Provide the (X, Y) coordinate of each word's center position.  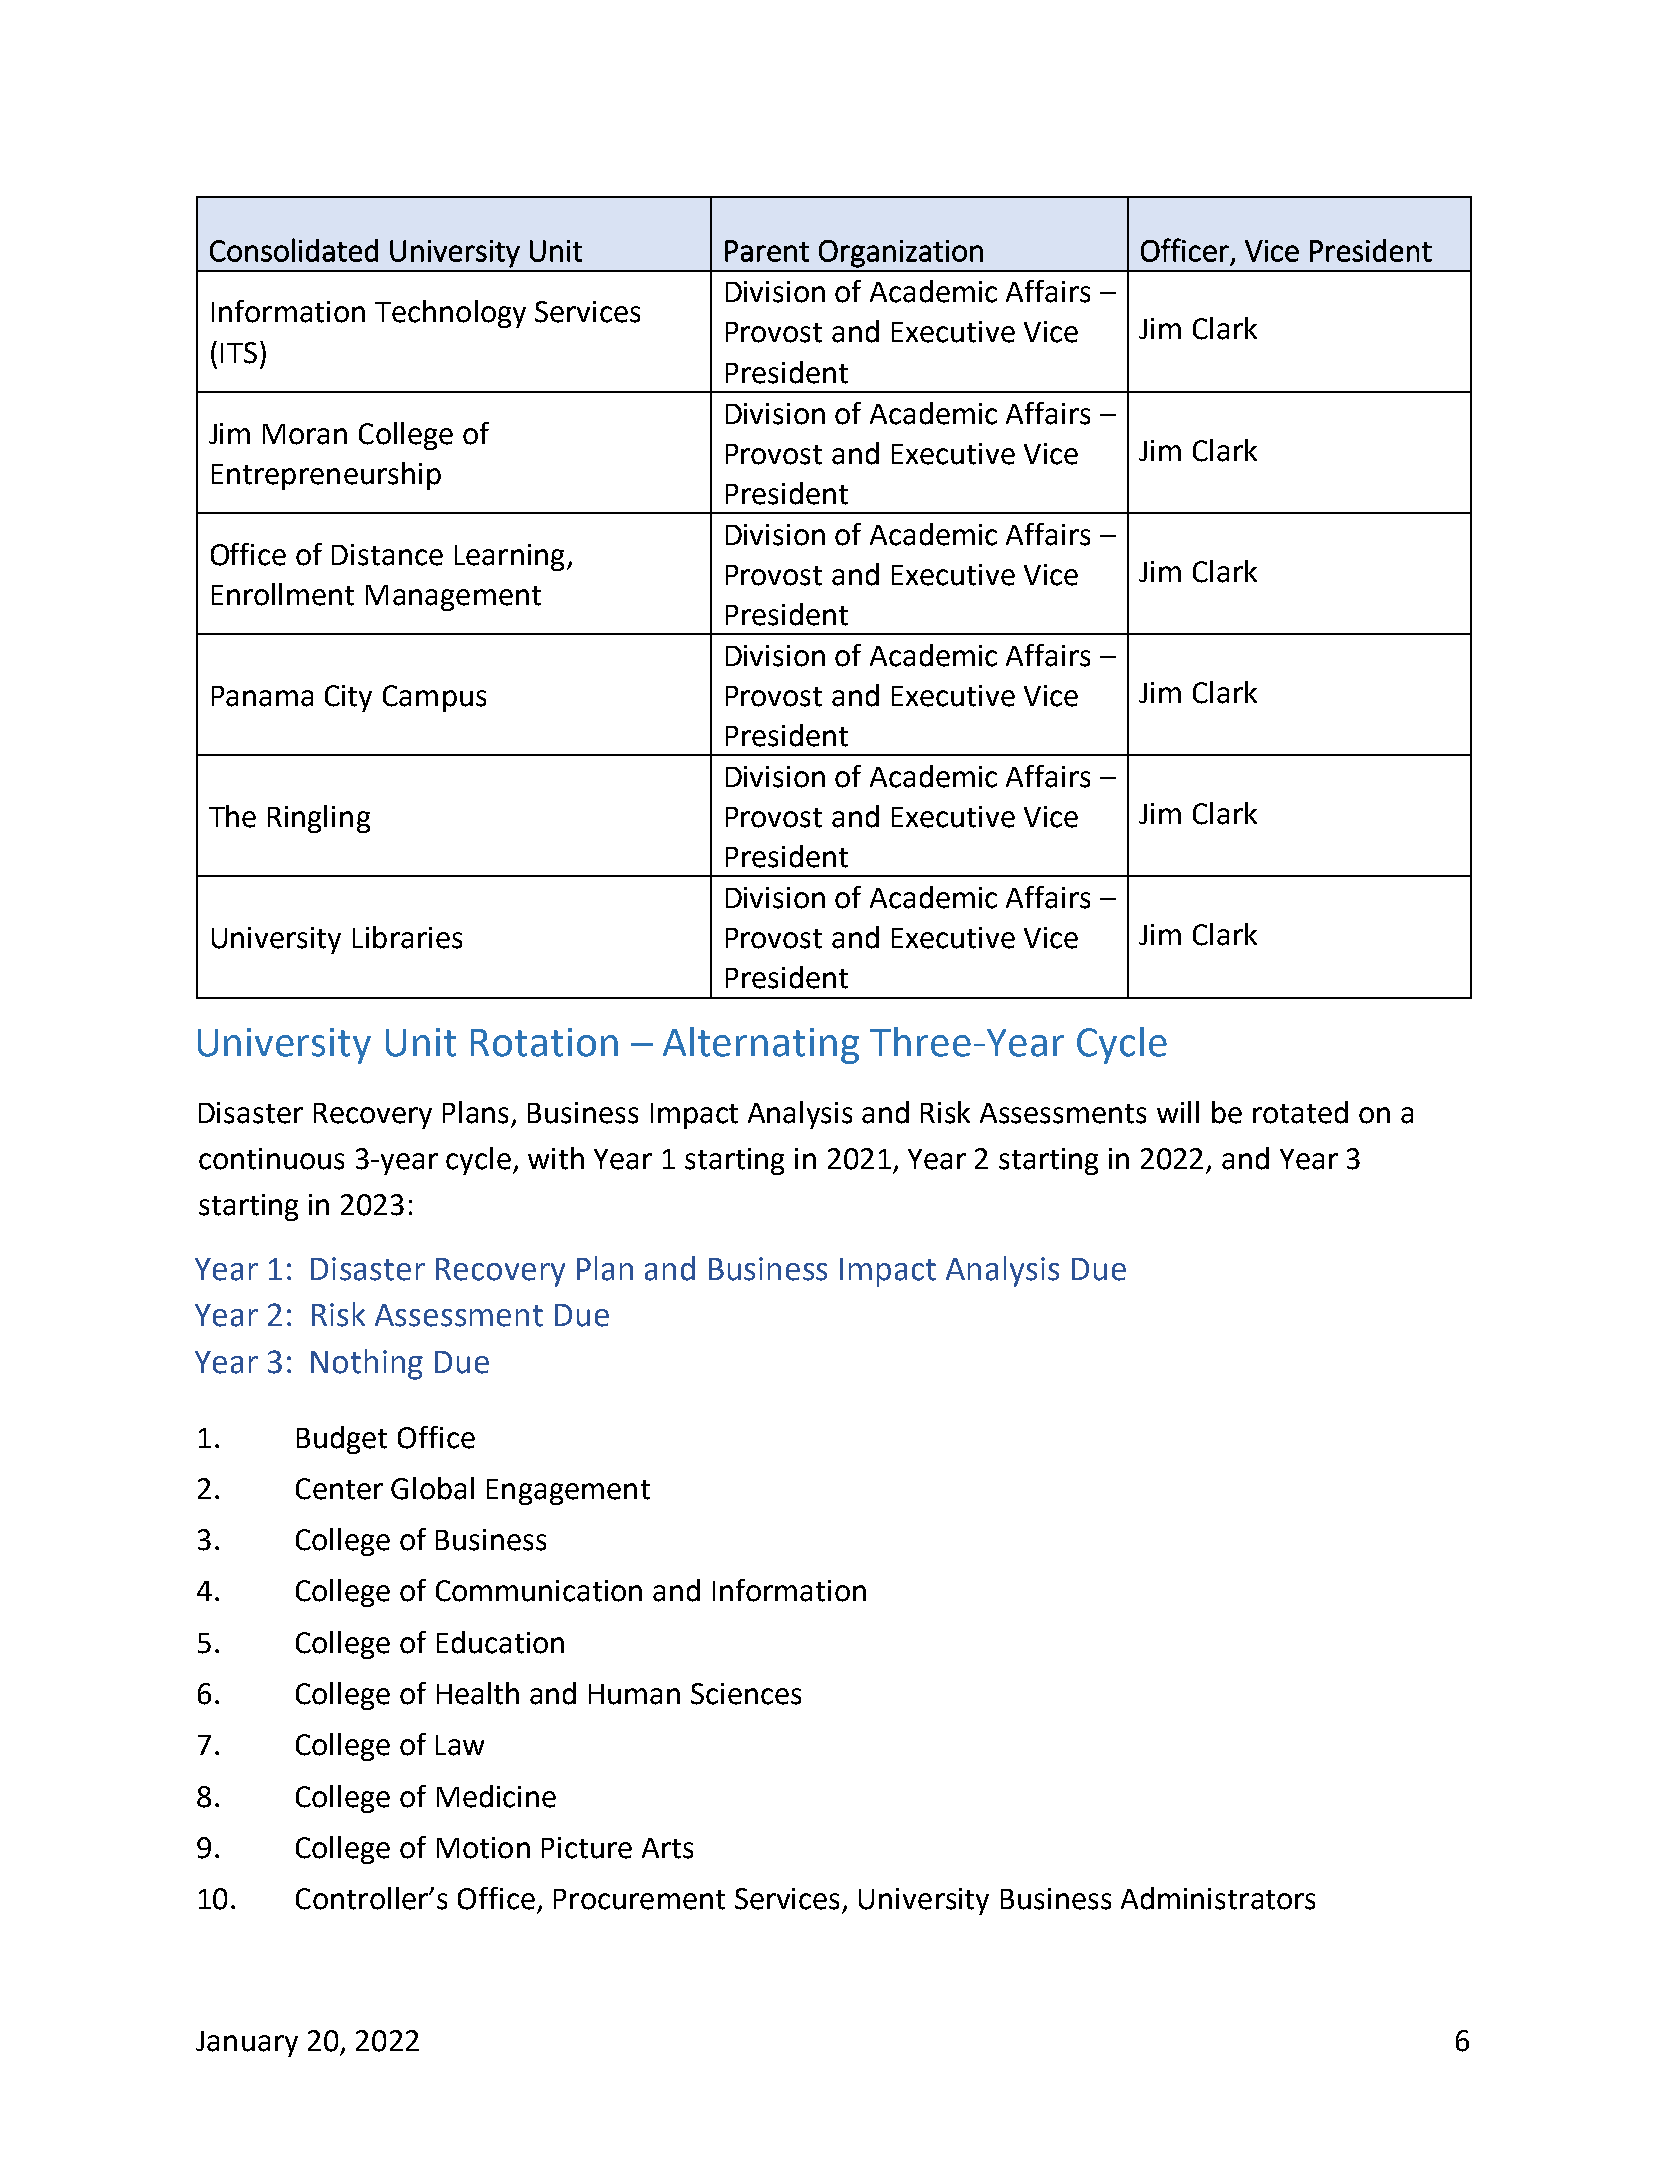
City (348, 698)
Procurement (639, 1899)
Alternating (761, 1045)
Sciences (746, 1694)
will (1178, 1112)
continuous (271, 1159)
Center (339, 1489)
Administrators (1218, 1898)
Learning (509, 557)
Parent (767, 251)
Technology (450, 314)
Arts (667, 1848)
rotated (1300, 1112)
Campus (434, 698)
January (247, 2044)
